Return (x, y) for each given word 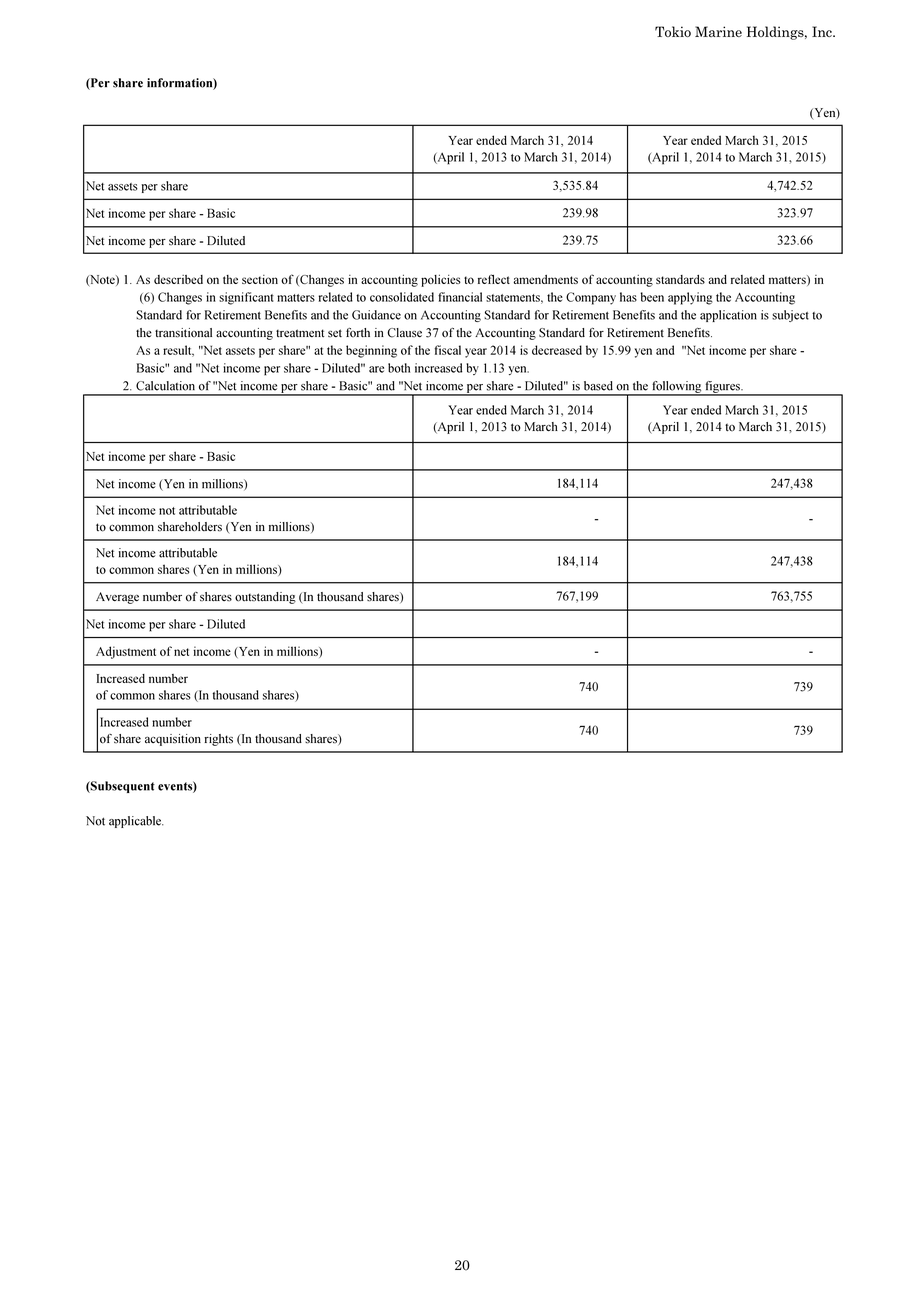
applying (690, 298)
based (598, 386)
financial (460, 297)
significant (246, 298)
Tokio (673, 31)
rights (218, 740)
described (178, 279)
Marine (718, 31)
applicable (136, 822)
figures (722, 388)
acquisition (173, 740)
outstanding (265, 598)
